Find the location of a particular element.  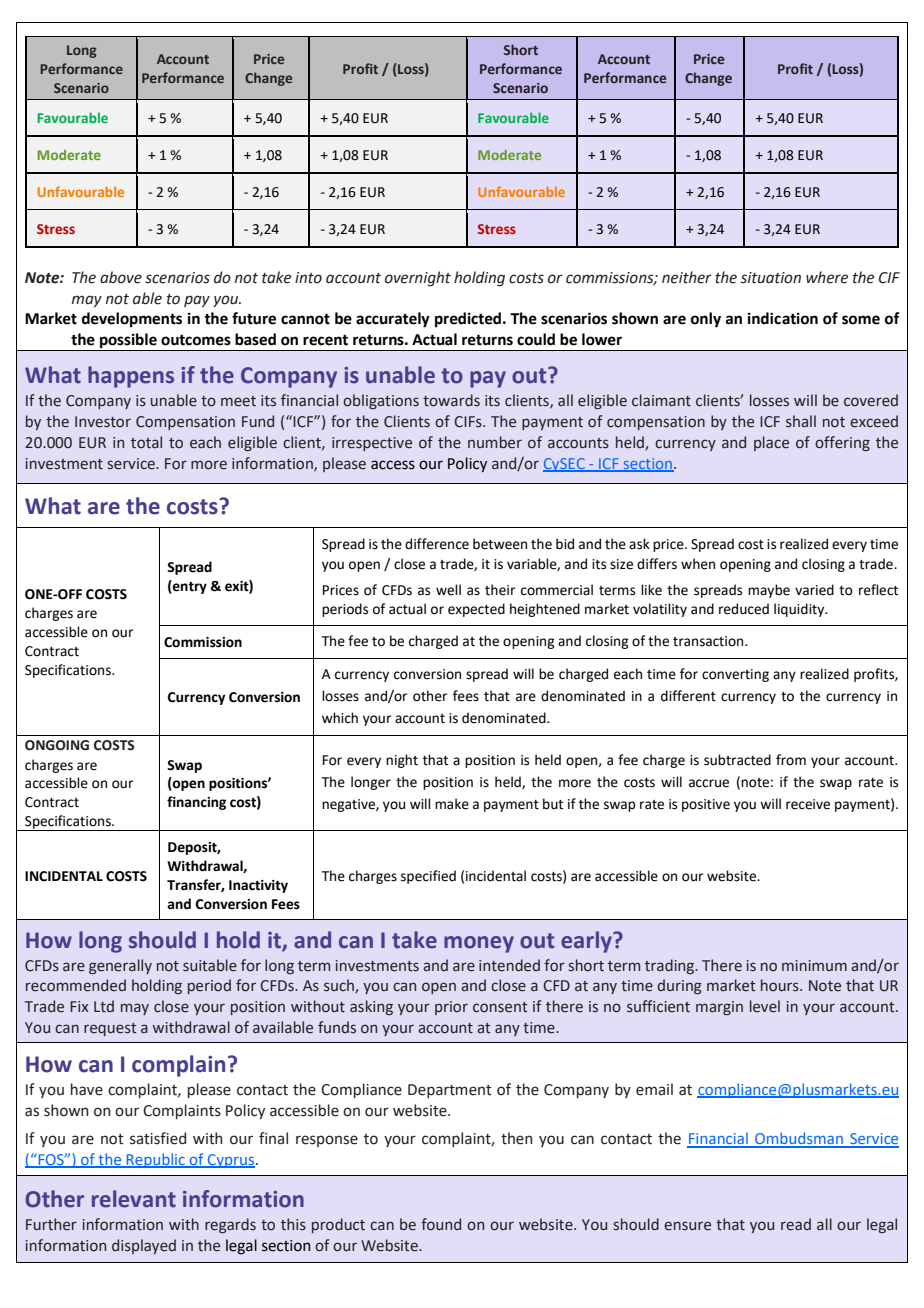

from is located at coordinates (791, 760).
